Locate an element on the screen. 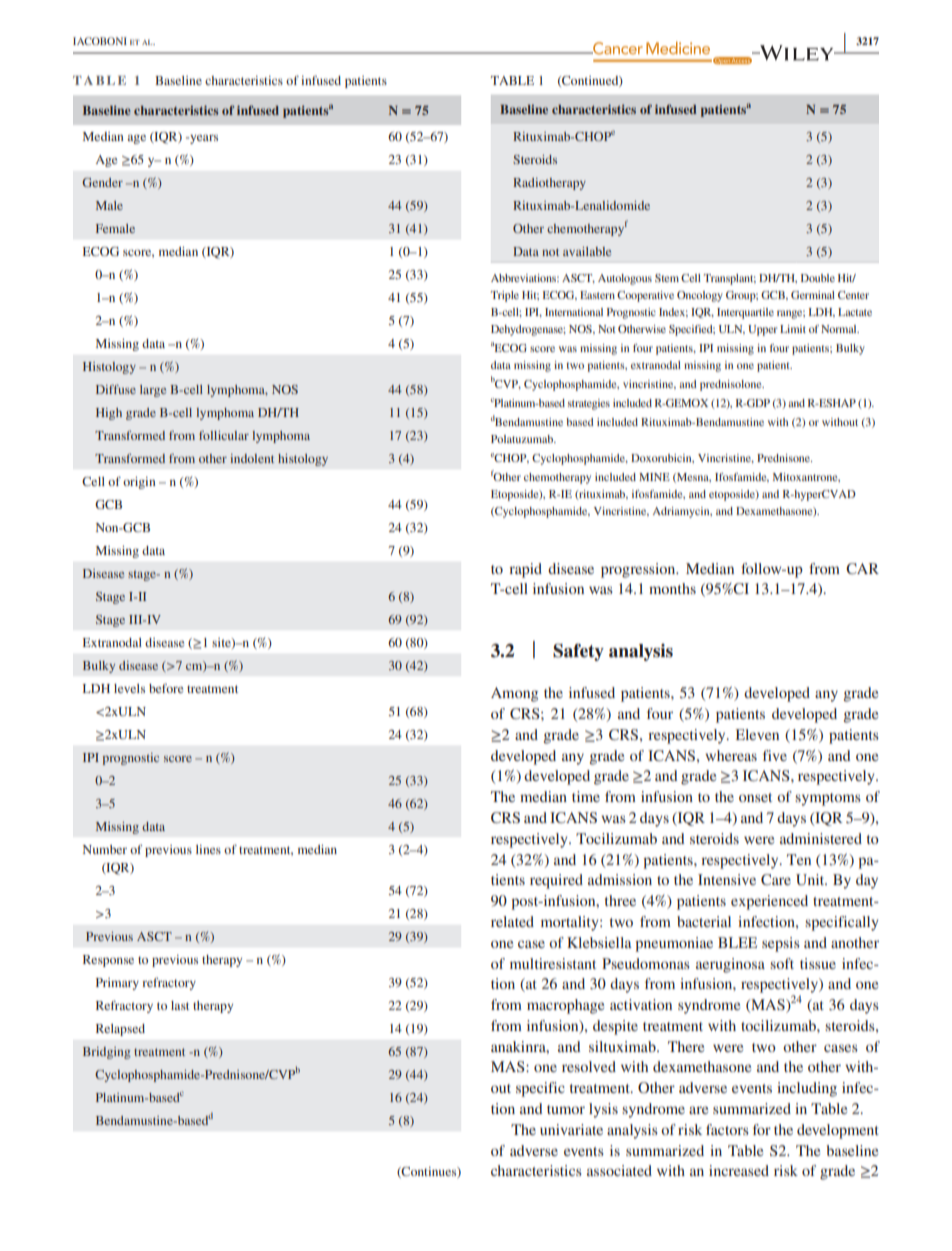 Image resolution: width=952 pixels, height=1251 pixels. lines is located at coordinates (208, 849).
